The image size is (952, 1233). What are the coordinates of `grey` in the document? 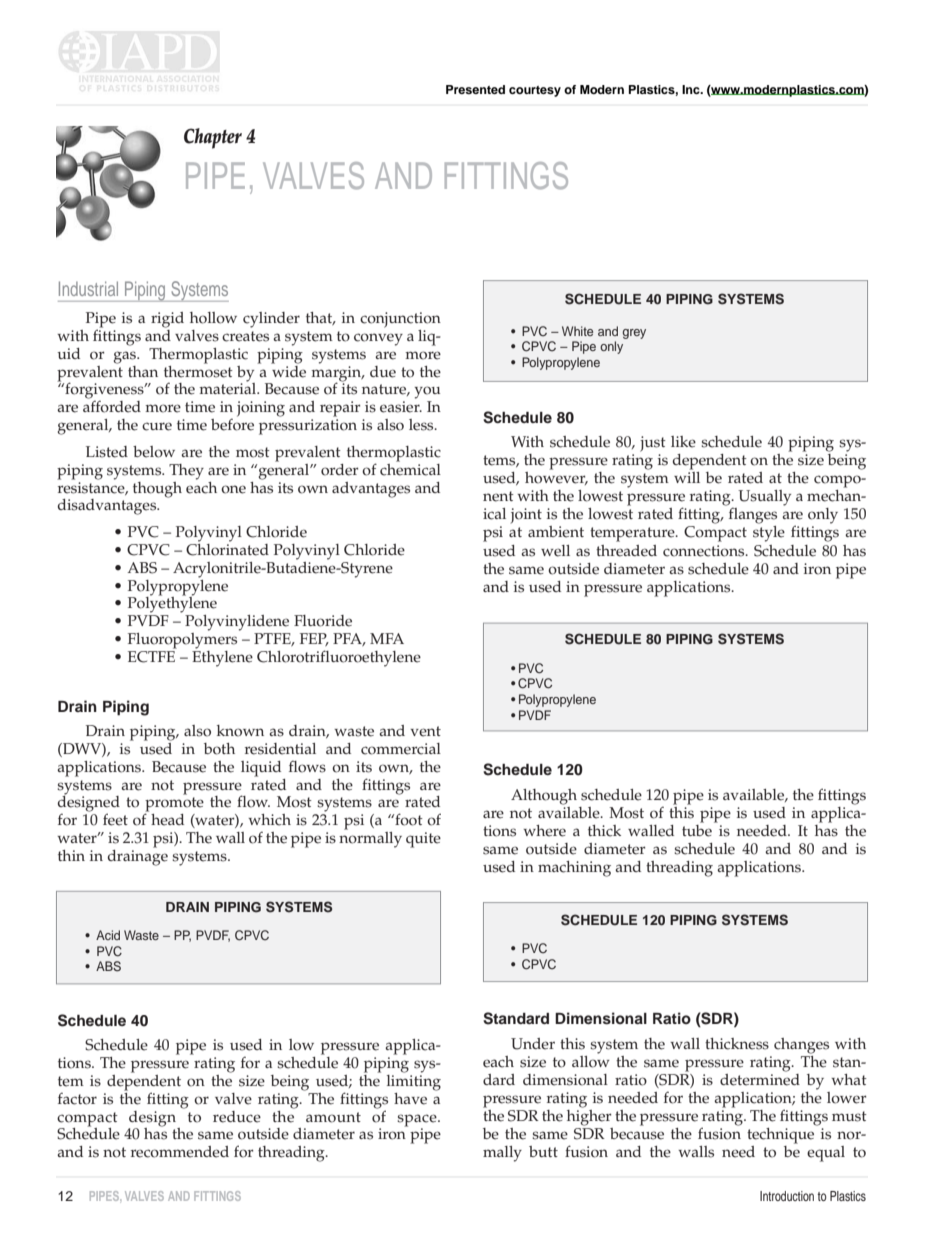 It's located at (634, 334).
